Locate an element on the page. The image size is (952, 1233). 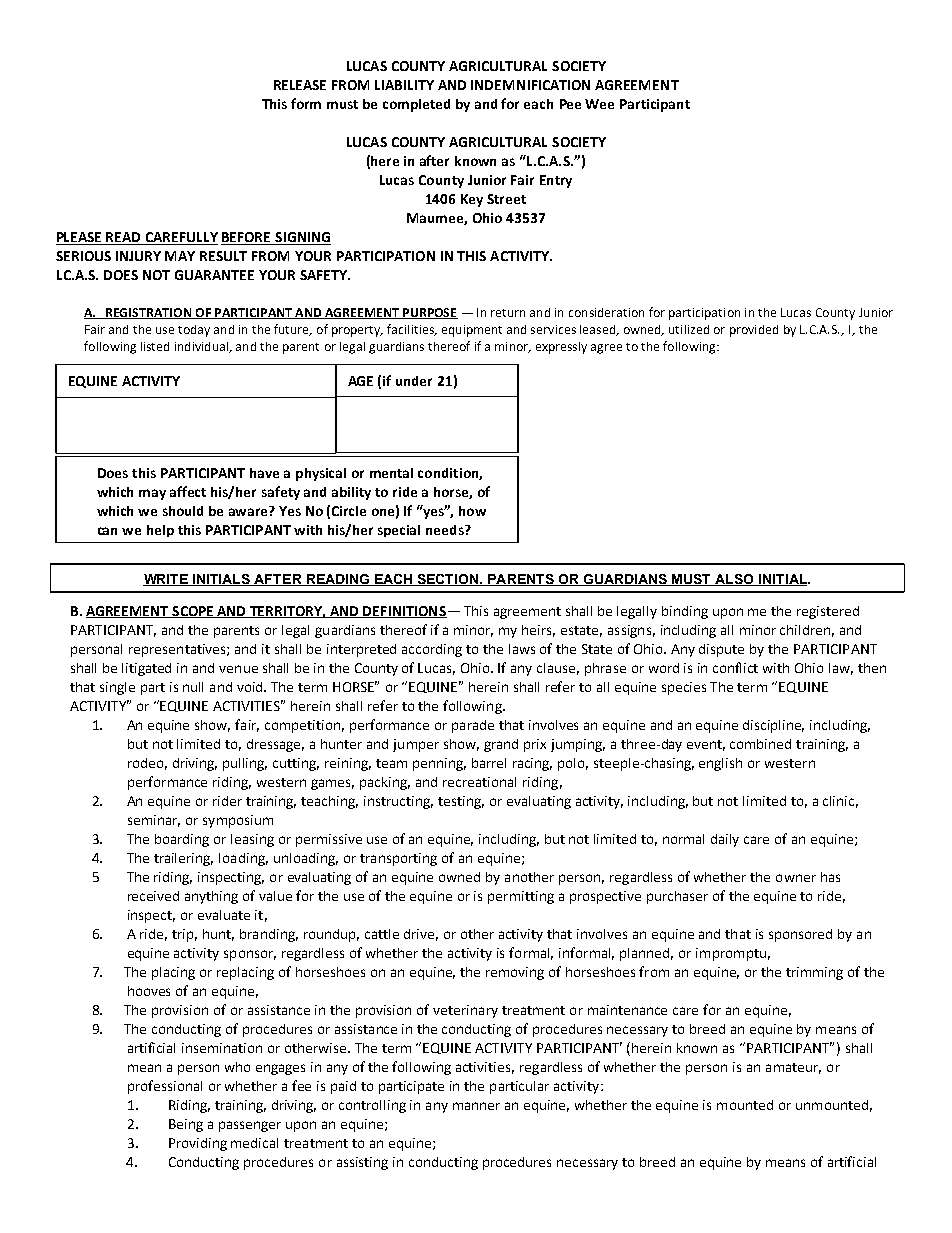
Being is located at coordinates (186, 1125).
